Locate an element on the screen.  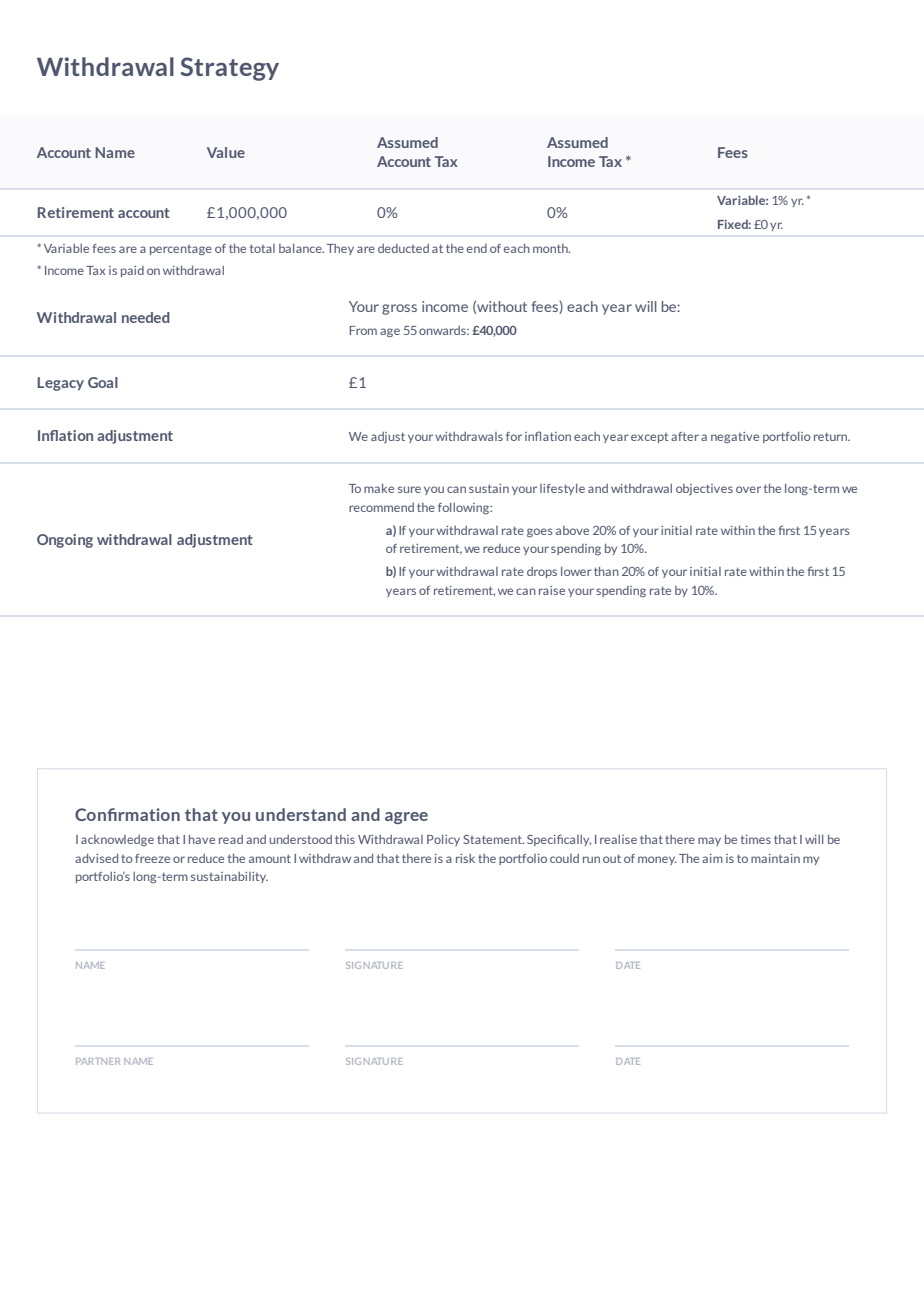
negative is located at coordinates (735, 437).
